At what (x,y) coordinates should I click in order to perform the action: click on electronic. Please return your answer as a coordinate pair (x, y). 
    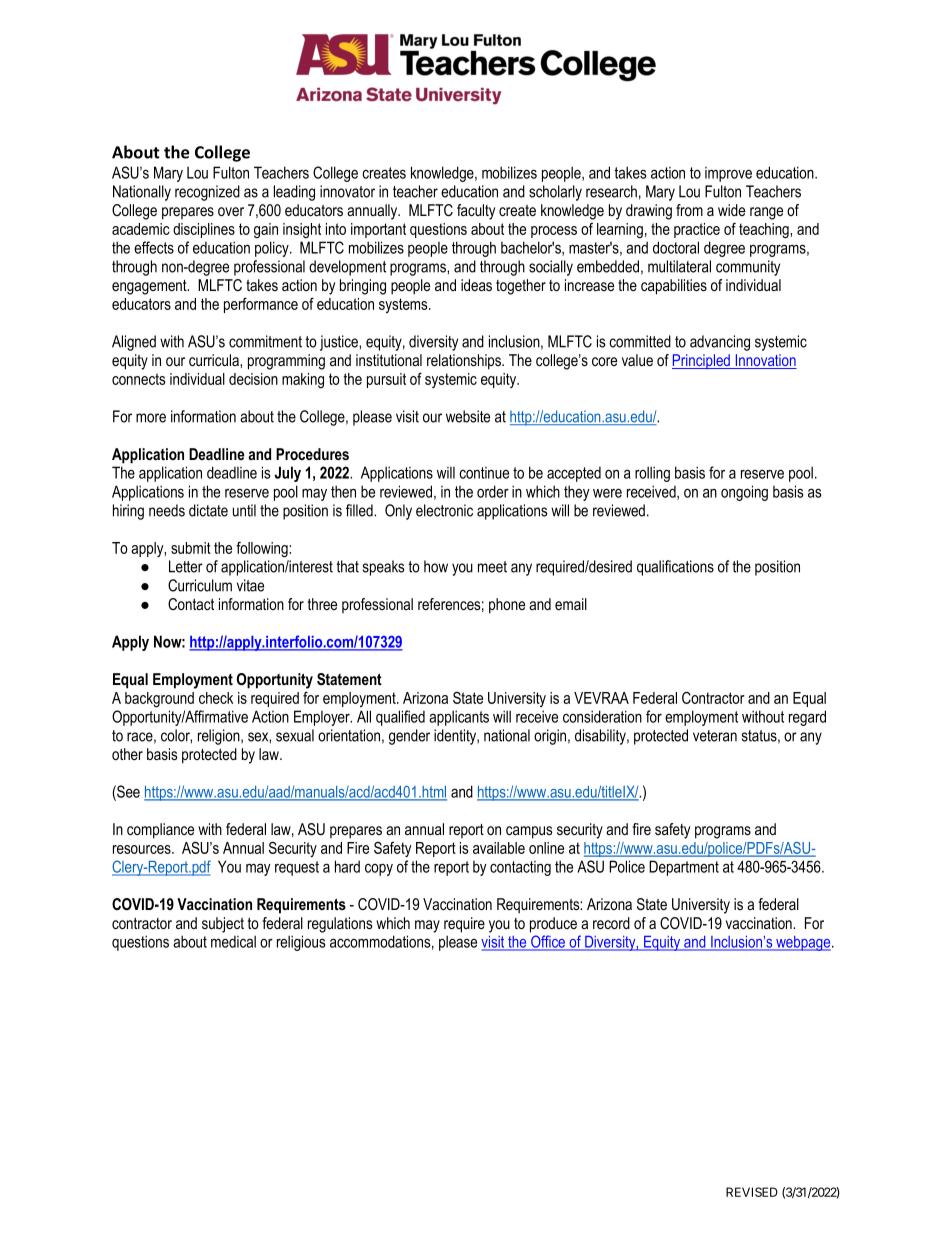
    Looking at the image, I should click on (444, 510).
